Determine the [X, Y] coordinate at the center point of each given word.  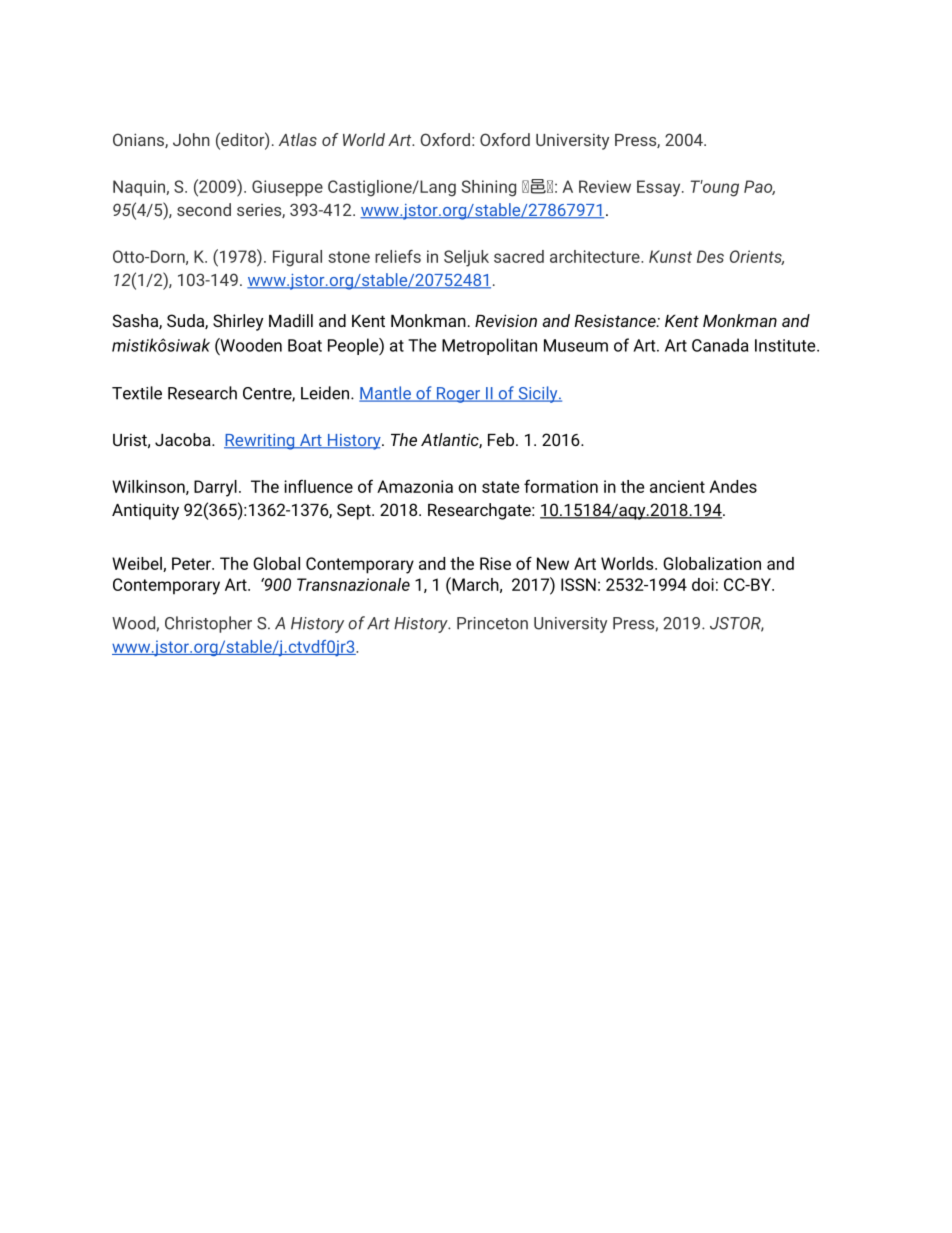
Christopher [208, 624]
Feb [501, 439]
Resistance [616, 320]
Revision [506, 320]
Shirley [238, 322]
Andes [733, 486]
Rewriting [260, 442]
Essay [660, 188]
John [191, 139]
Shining [489, 188]
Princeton [492, 623]
